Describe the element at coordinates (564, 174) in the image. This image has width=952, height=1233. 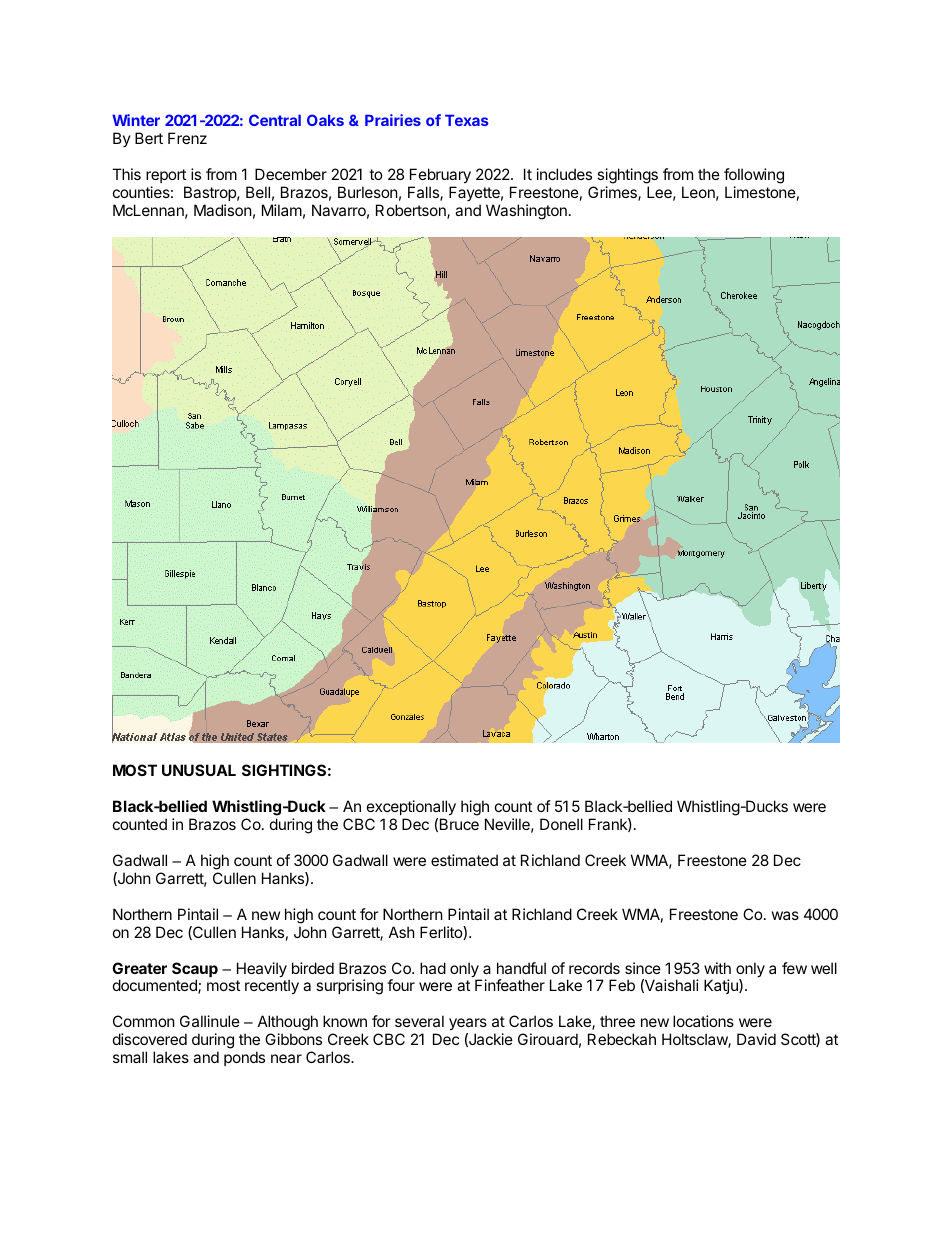
I see `includes` at that location.
